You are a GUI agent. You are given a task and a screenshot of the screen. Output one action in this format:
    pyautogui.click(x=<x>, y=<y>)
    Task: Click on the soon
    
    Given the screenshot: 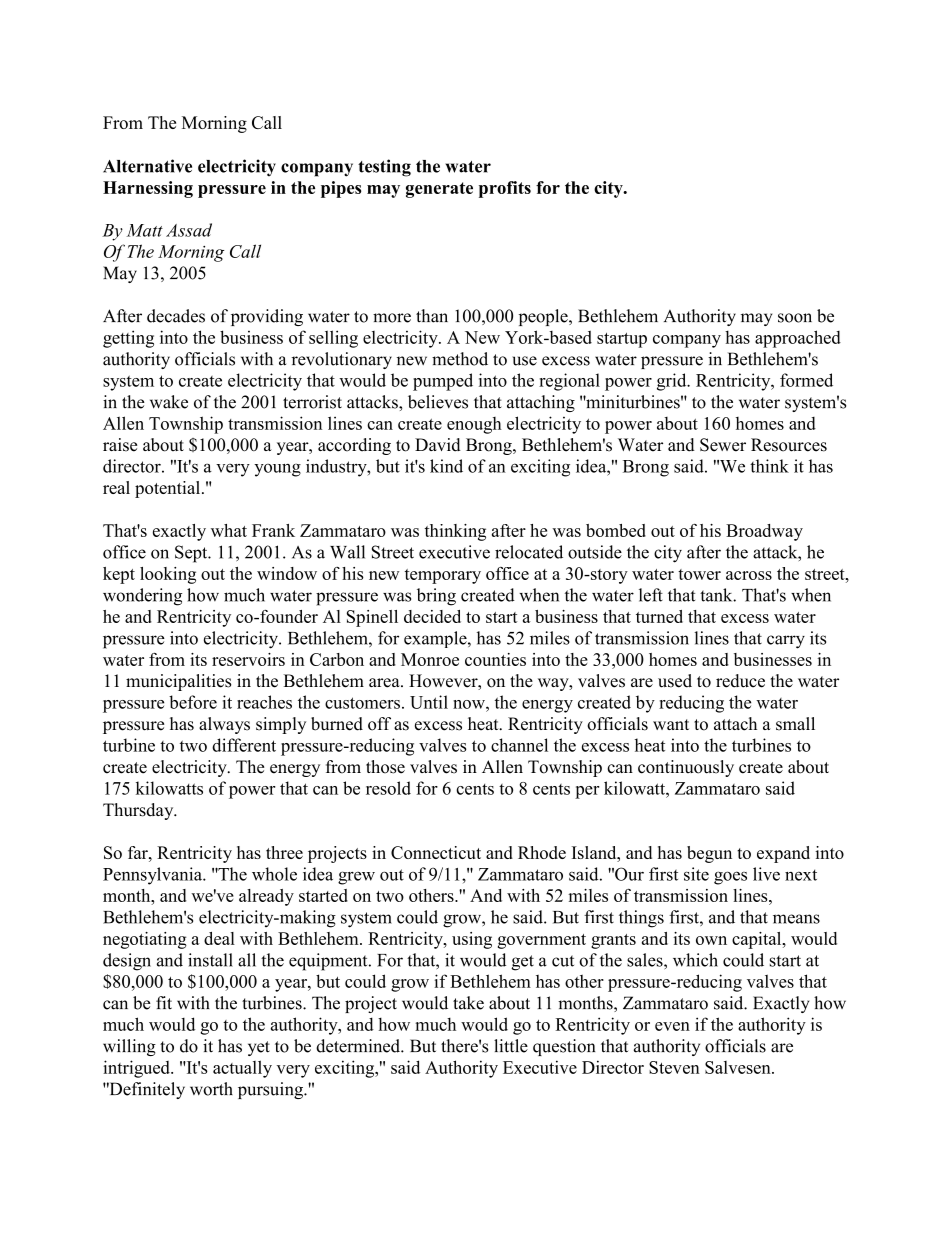 What is the action you would take?
    pyautogui.click(x=795, y=318)
